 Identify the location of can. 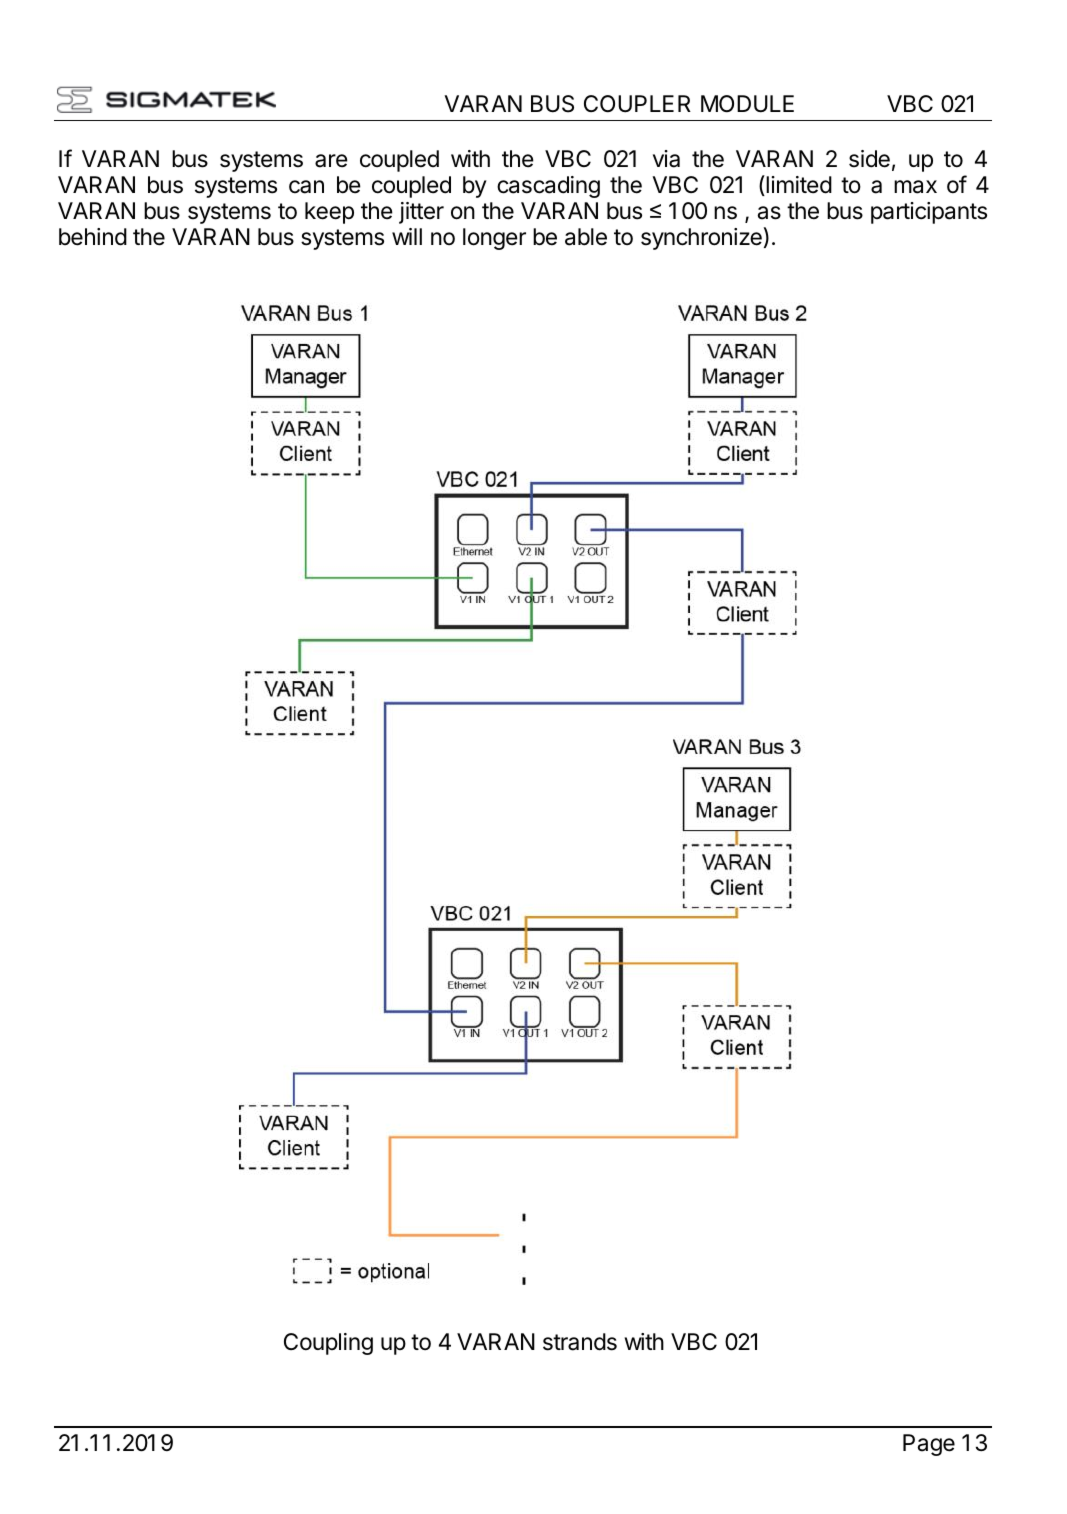
(306, 187).
